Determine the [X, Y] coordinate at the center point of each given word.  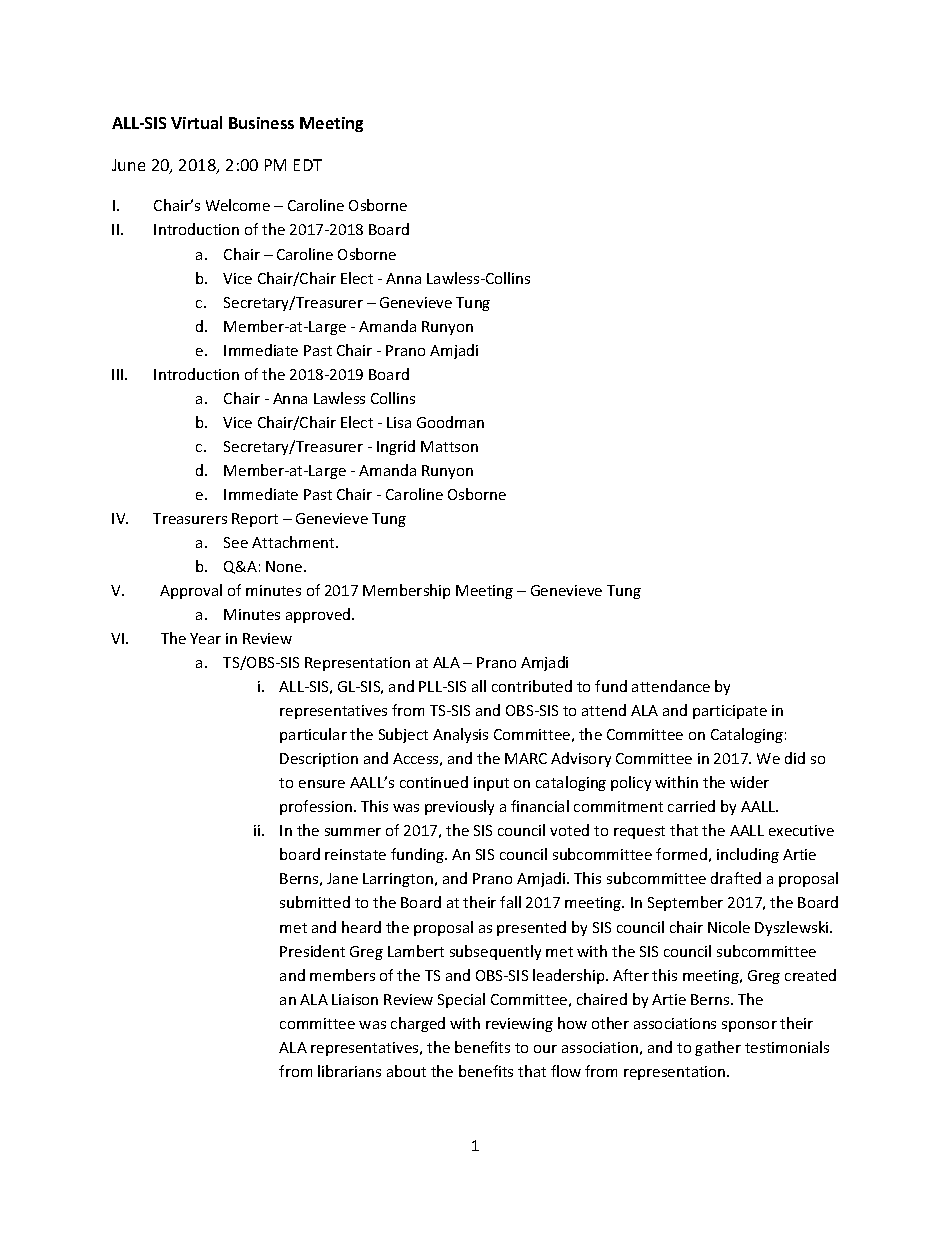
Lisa [399, 422]
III [119, 374]
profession [316, 807]
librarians [349, 1071]
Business [261, 123]
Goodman [450, 422]
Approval [191, 591]
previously [459, 807]
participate [730, 712]
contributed [532, 686]
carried [691, 806]
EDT [308, 165]
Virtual [196, 122]
